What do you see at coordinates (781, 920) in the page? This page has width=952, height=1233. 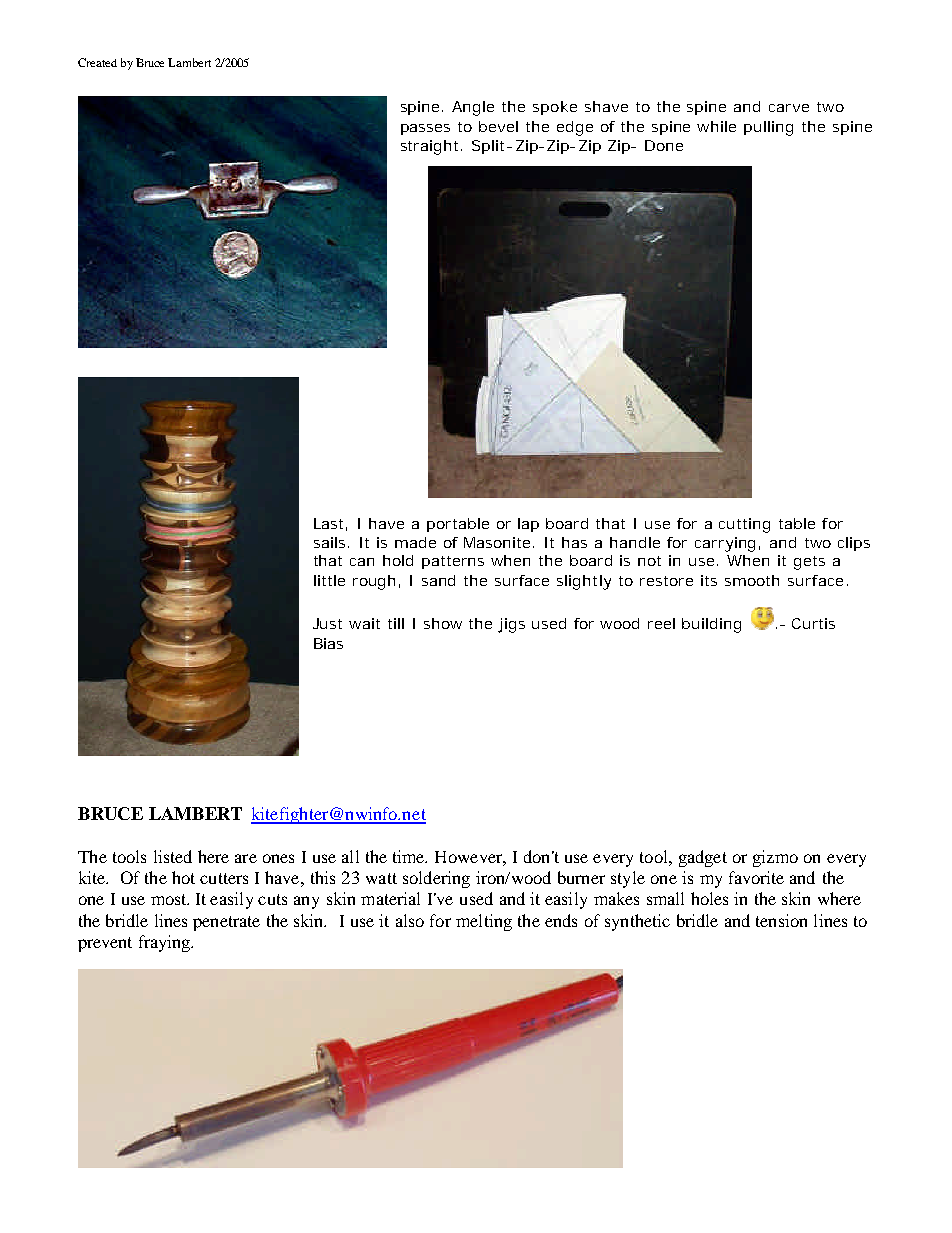 I see `tension` at bounding box center [781, 920].
